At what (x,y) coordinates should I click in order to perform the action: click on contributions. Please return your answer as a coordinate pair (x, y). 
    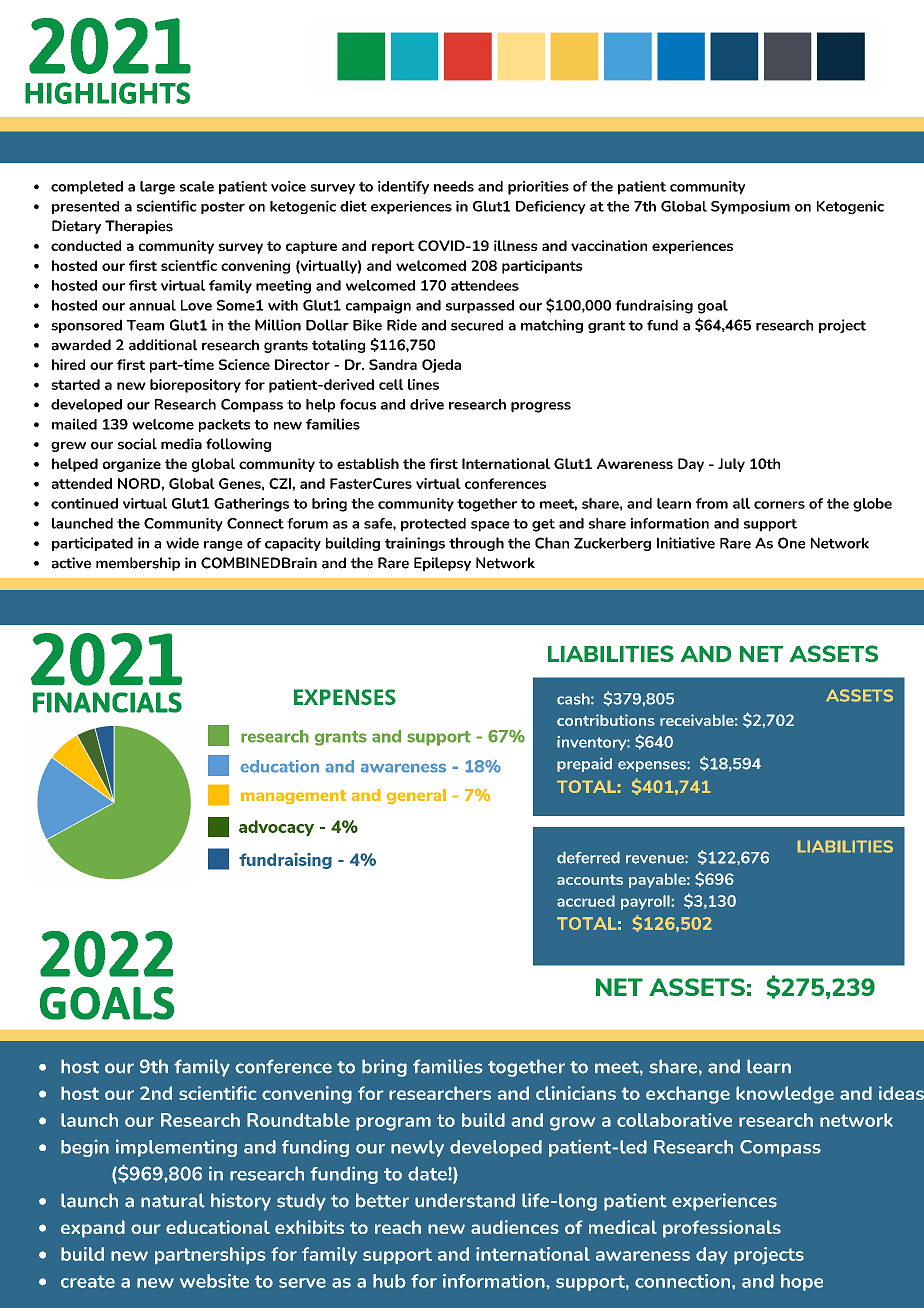
    Looking at the image, I should click on (606, 720).
